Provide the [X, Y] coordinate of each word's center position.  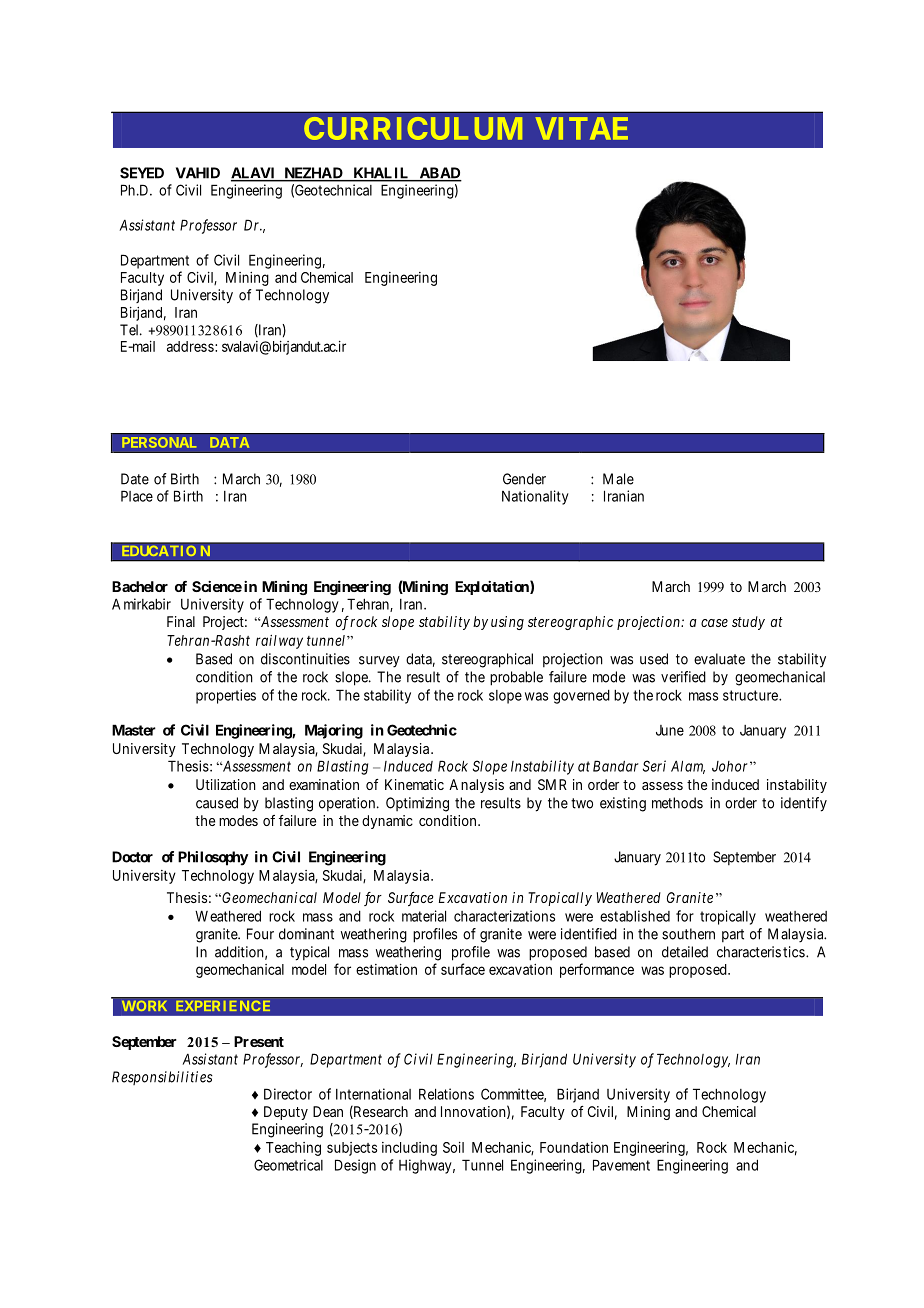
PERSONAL [159, 442]
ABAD [439, 174]
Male [618, 479]
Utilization [226, 784]
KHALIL [381, 174]
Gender [524, 479]
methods [677, 803]
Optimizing [417, 804]
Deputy [286, 1113]
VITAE [582, 128]
